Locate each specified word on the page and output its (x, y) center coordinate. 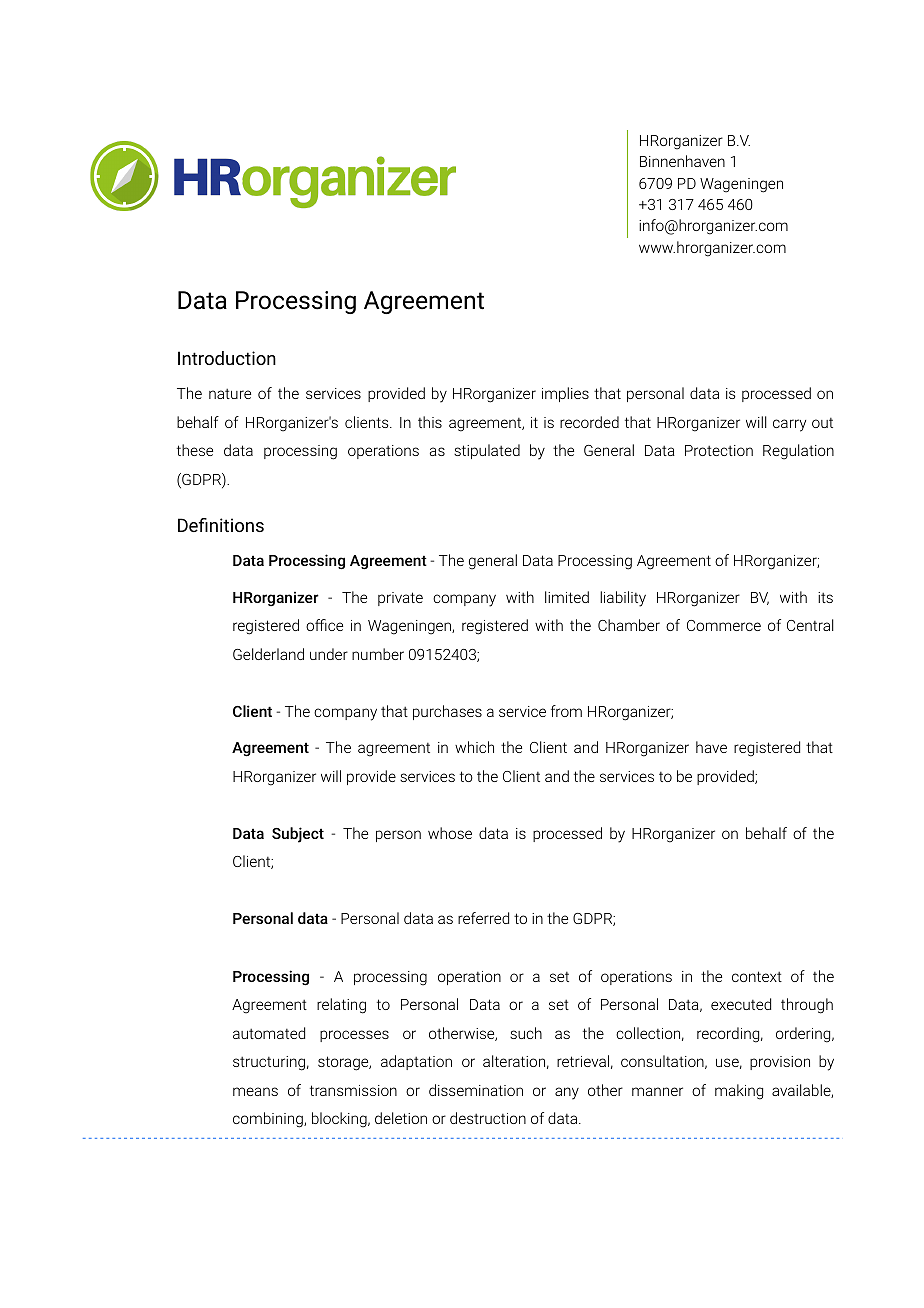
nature (230, 394)
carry (789, 425)
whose (450, 833)
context (757, 976)
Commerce (724, 625)
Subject (298, 835)
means (255, 1091)
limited (567, 597)
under (329, 654)
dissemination (476, 1090)
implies (565, 394)
